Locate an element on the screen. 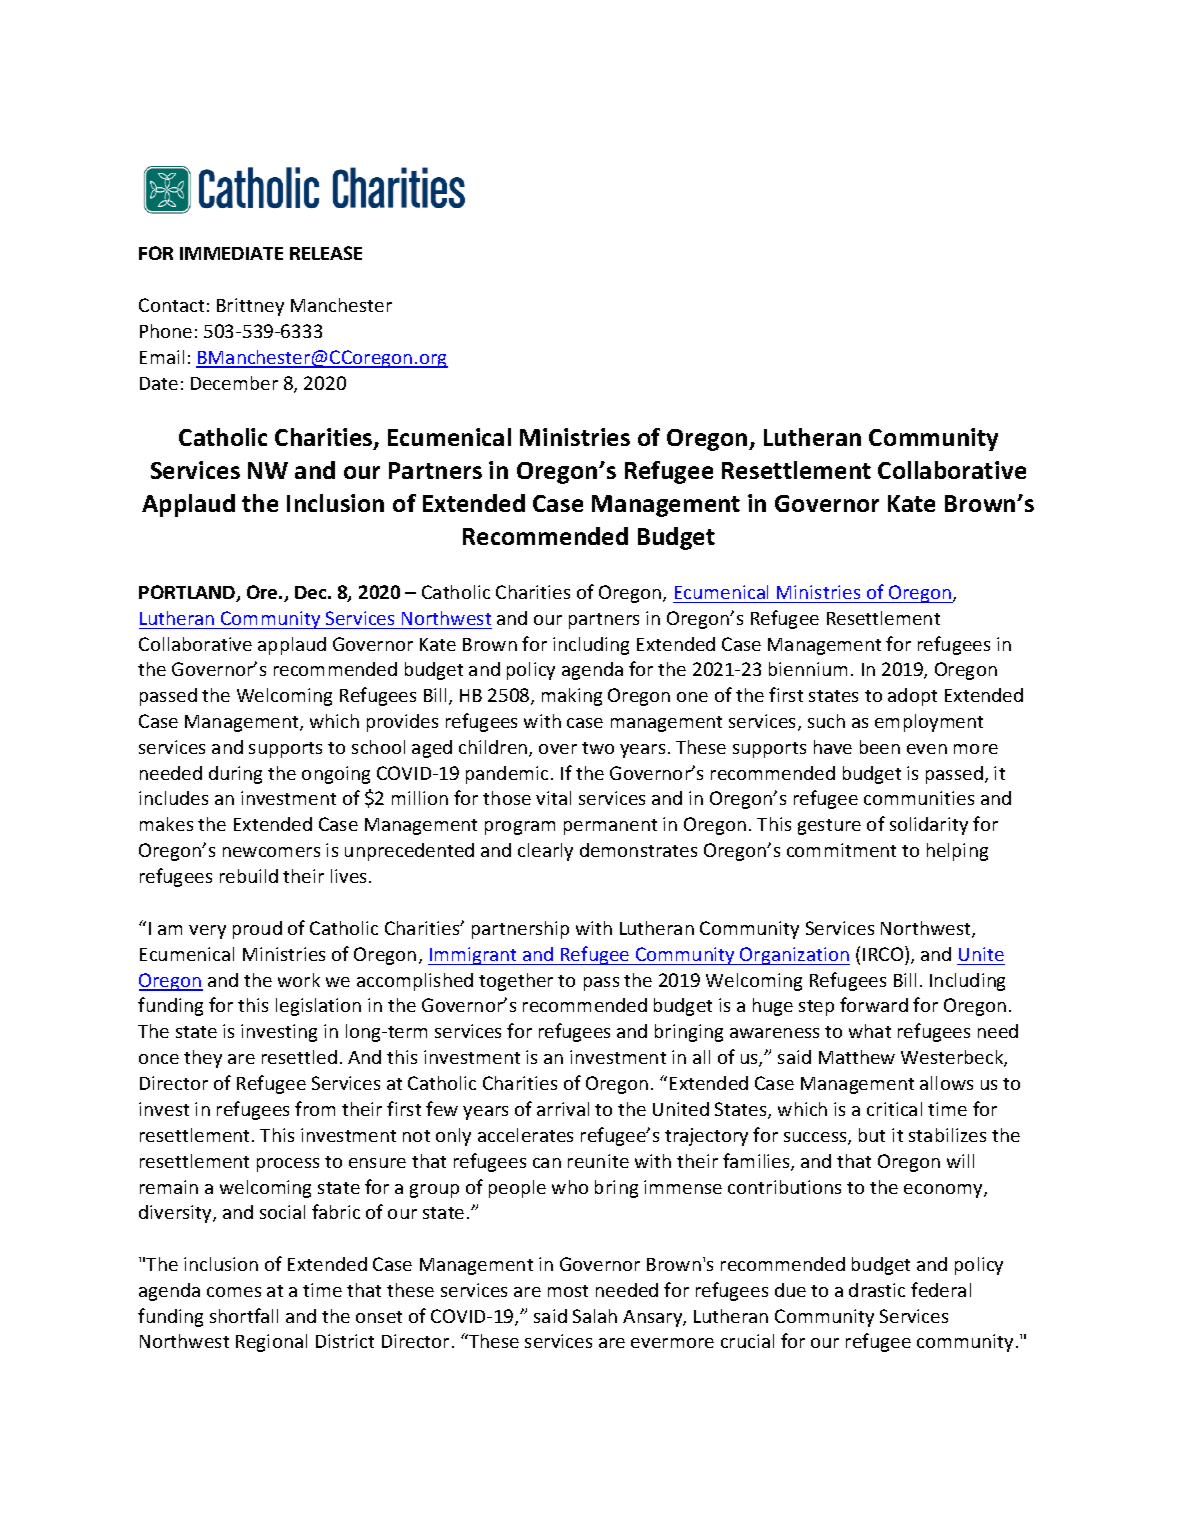  most is located at coordinates (568, 1291).
